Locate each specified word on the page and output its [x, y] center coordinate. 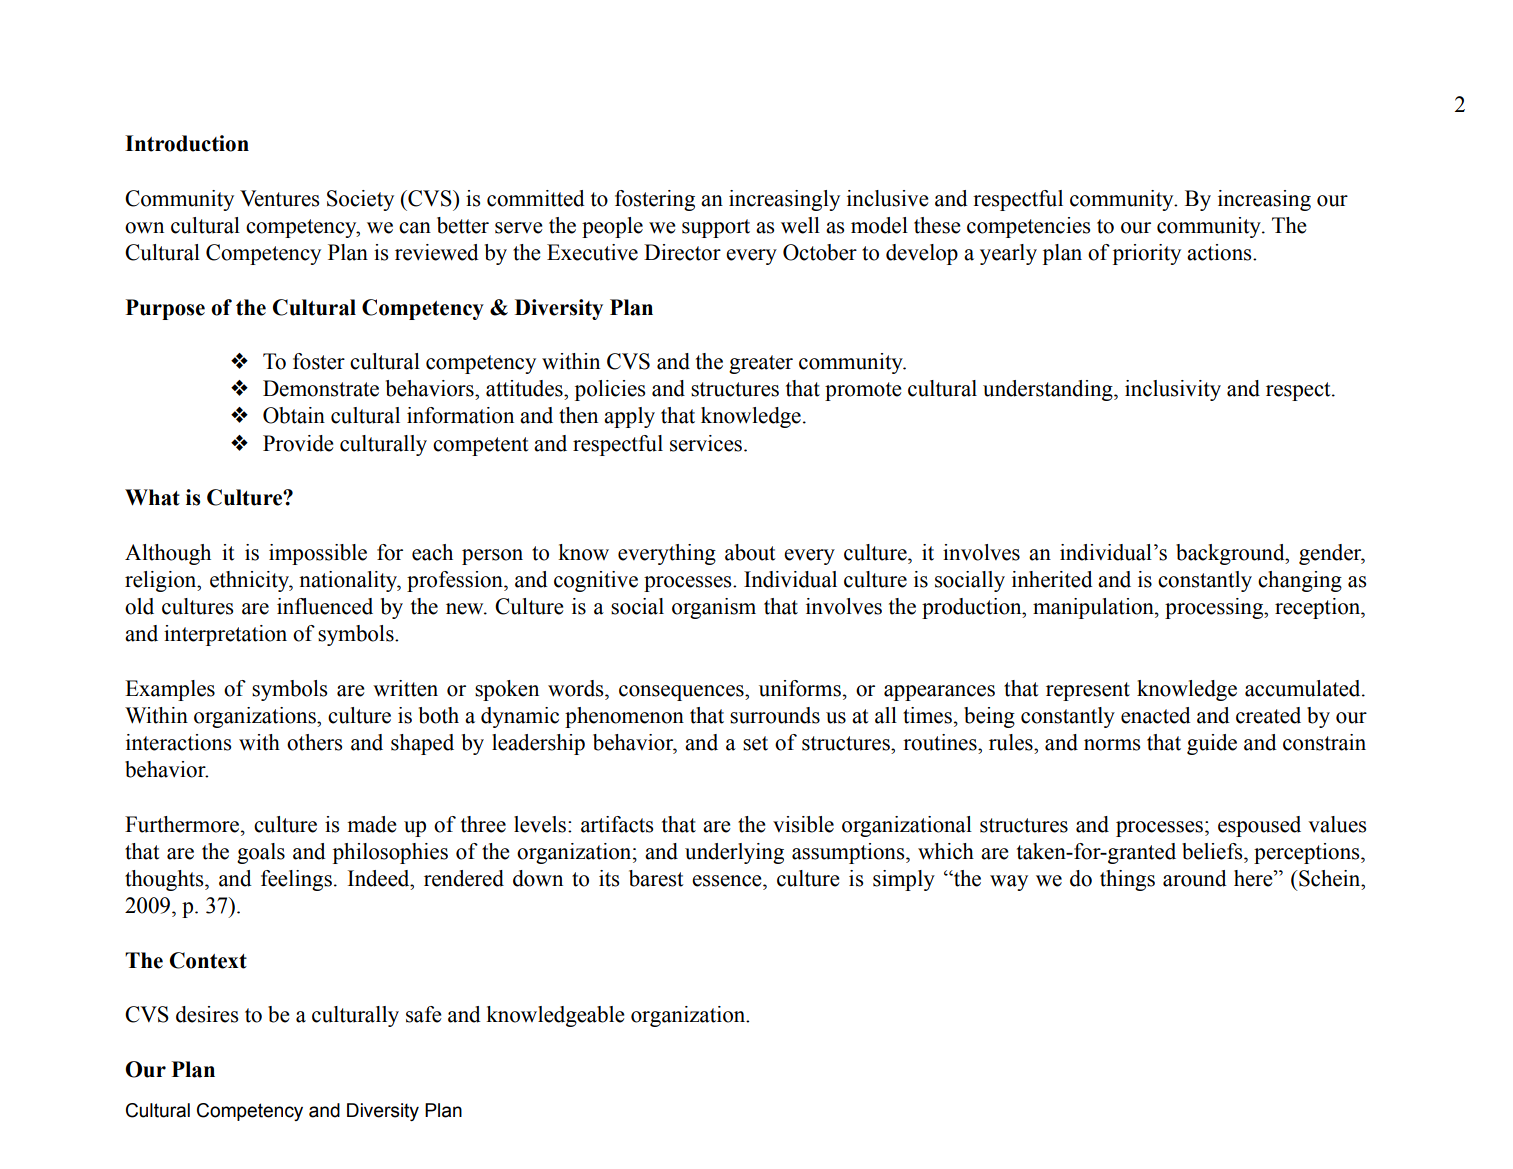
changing [1300, 581]
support [716, 228]
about [750, 552]
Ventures [279, 198]
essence [728, 881]
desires [207, 1014]
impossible [318, 554]
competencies [1028, 227]
